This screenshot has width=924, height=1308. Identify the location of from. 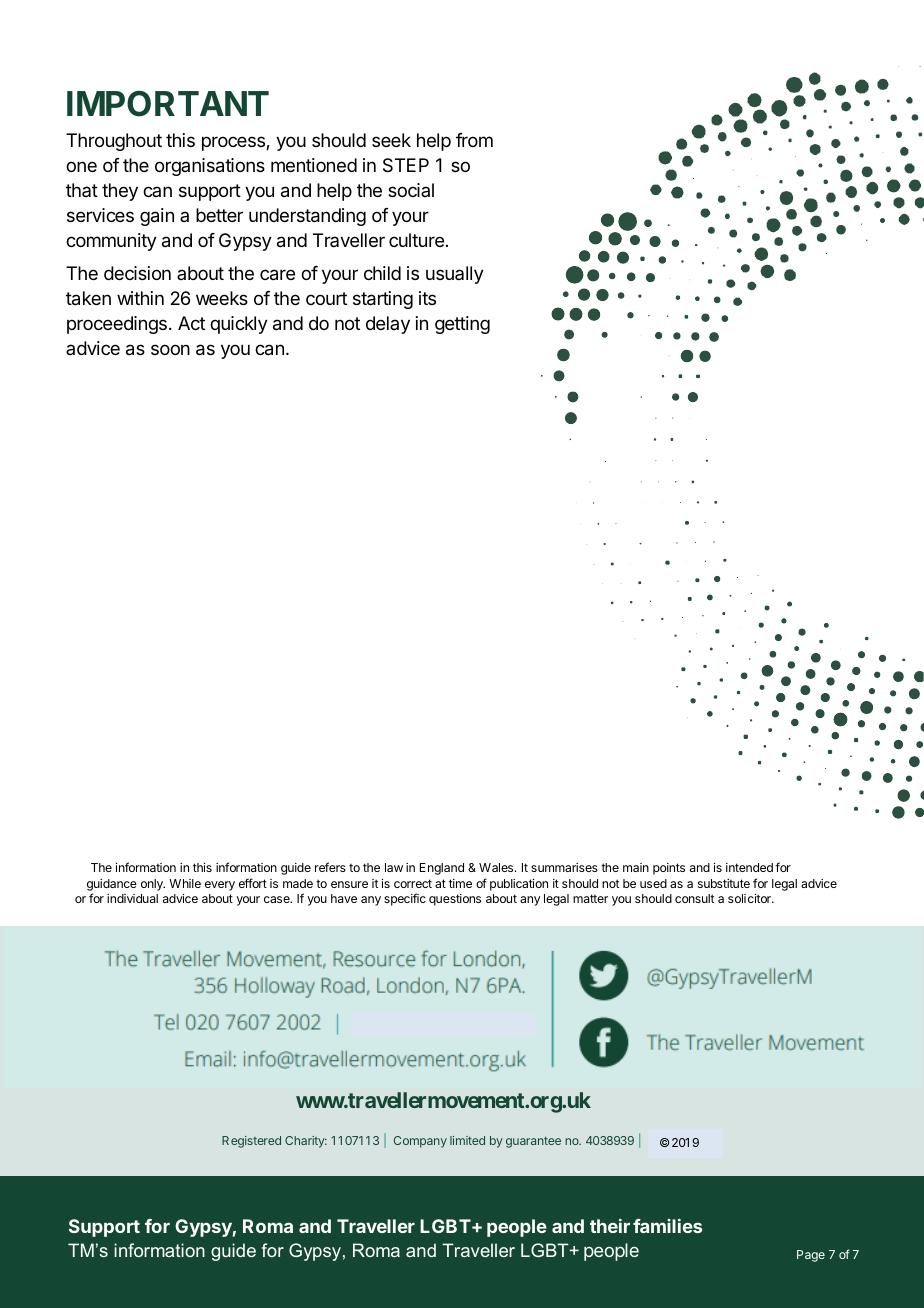
(474, 140).
